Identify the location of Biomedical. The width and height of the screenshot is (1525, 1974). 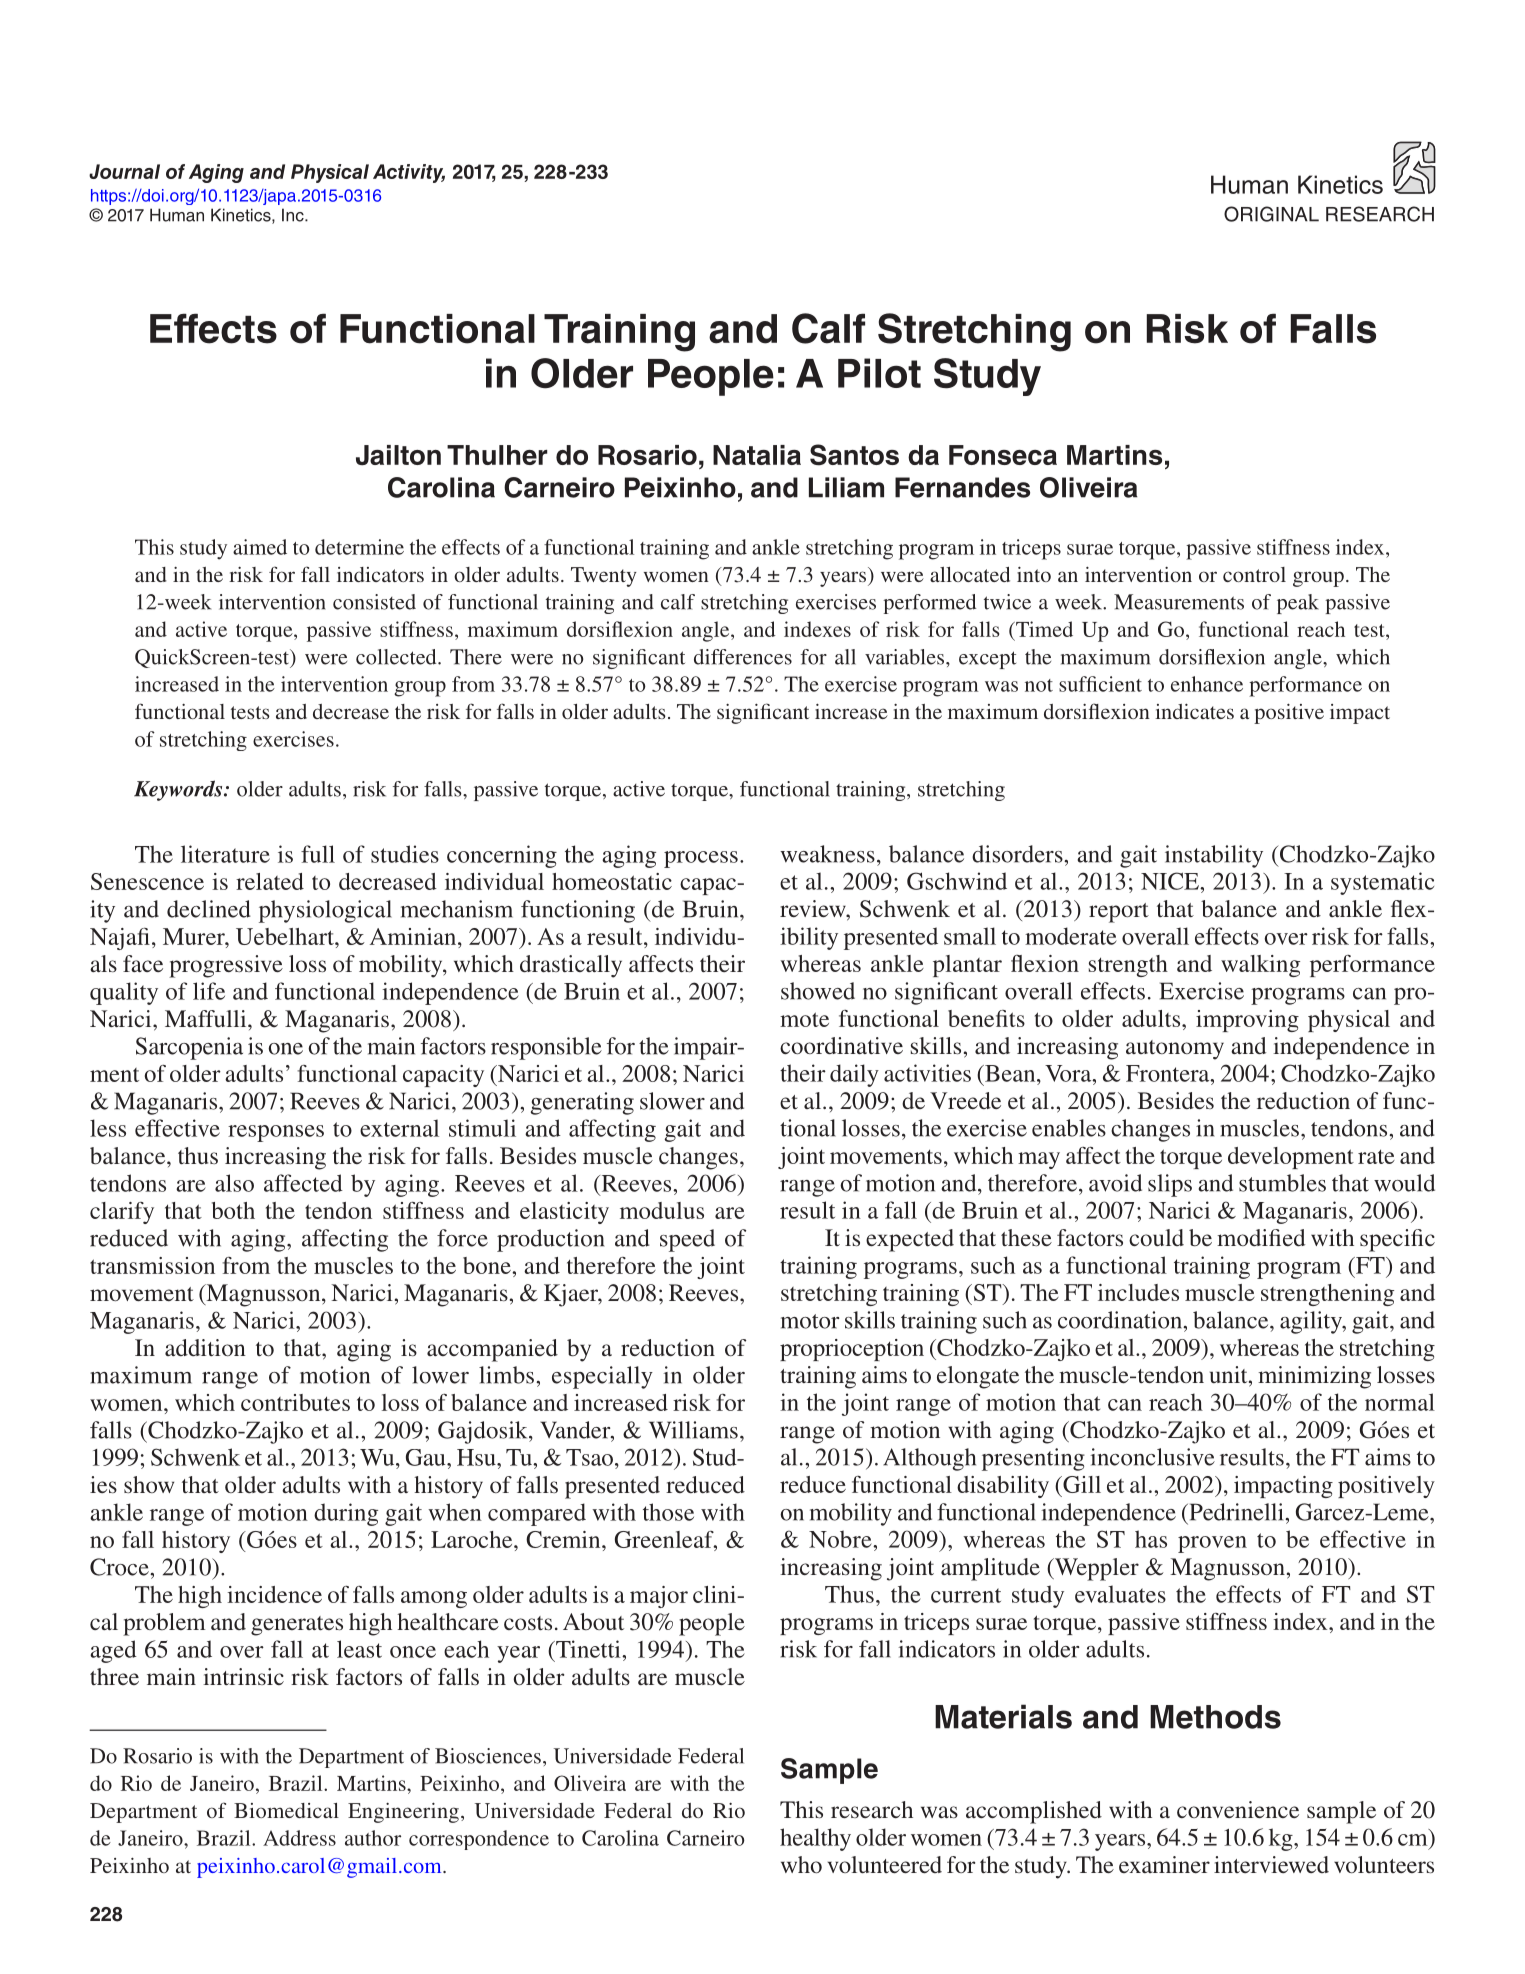
(286, 1810).
